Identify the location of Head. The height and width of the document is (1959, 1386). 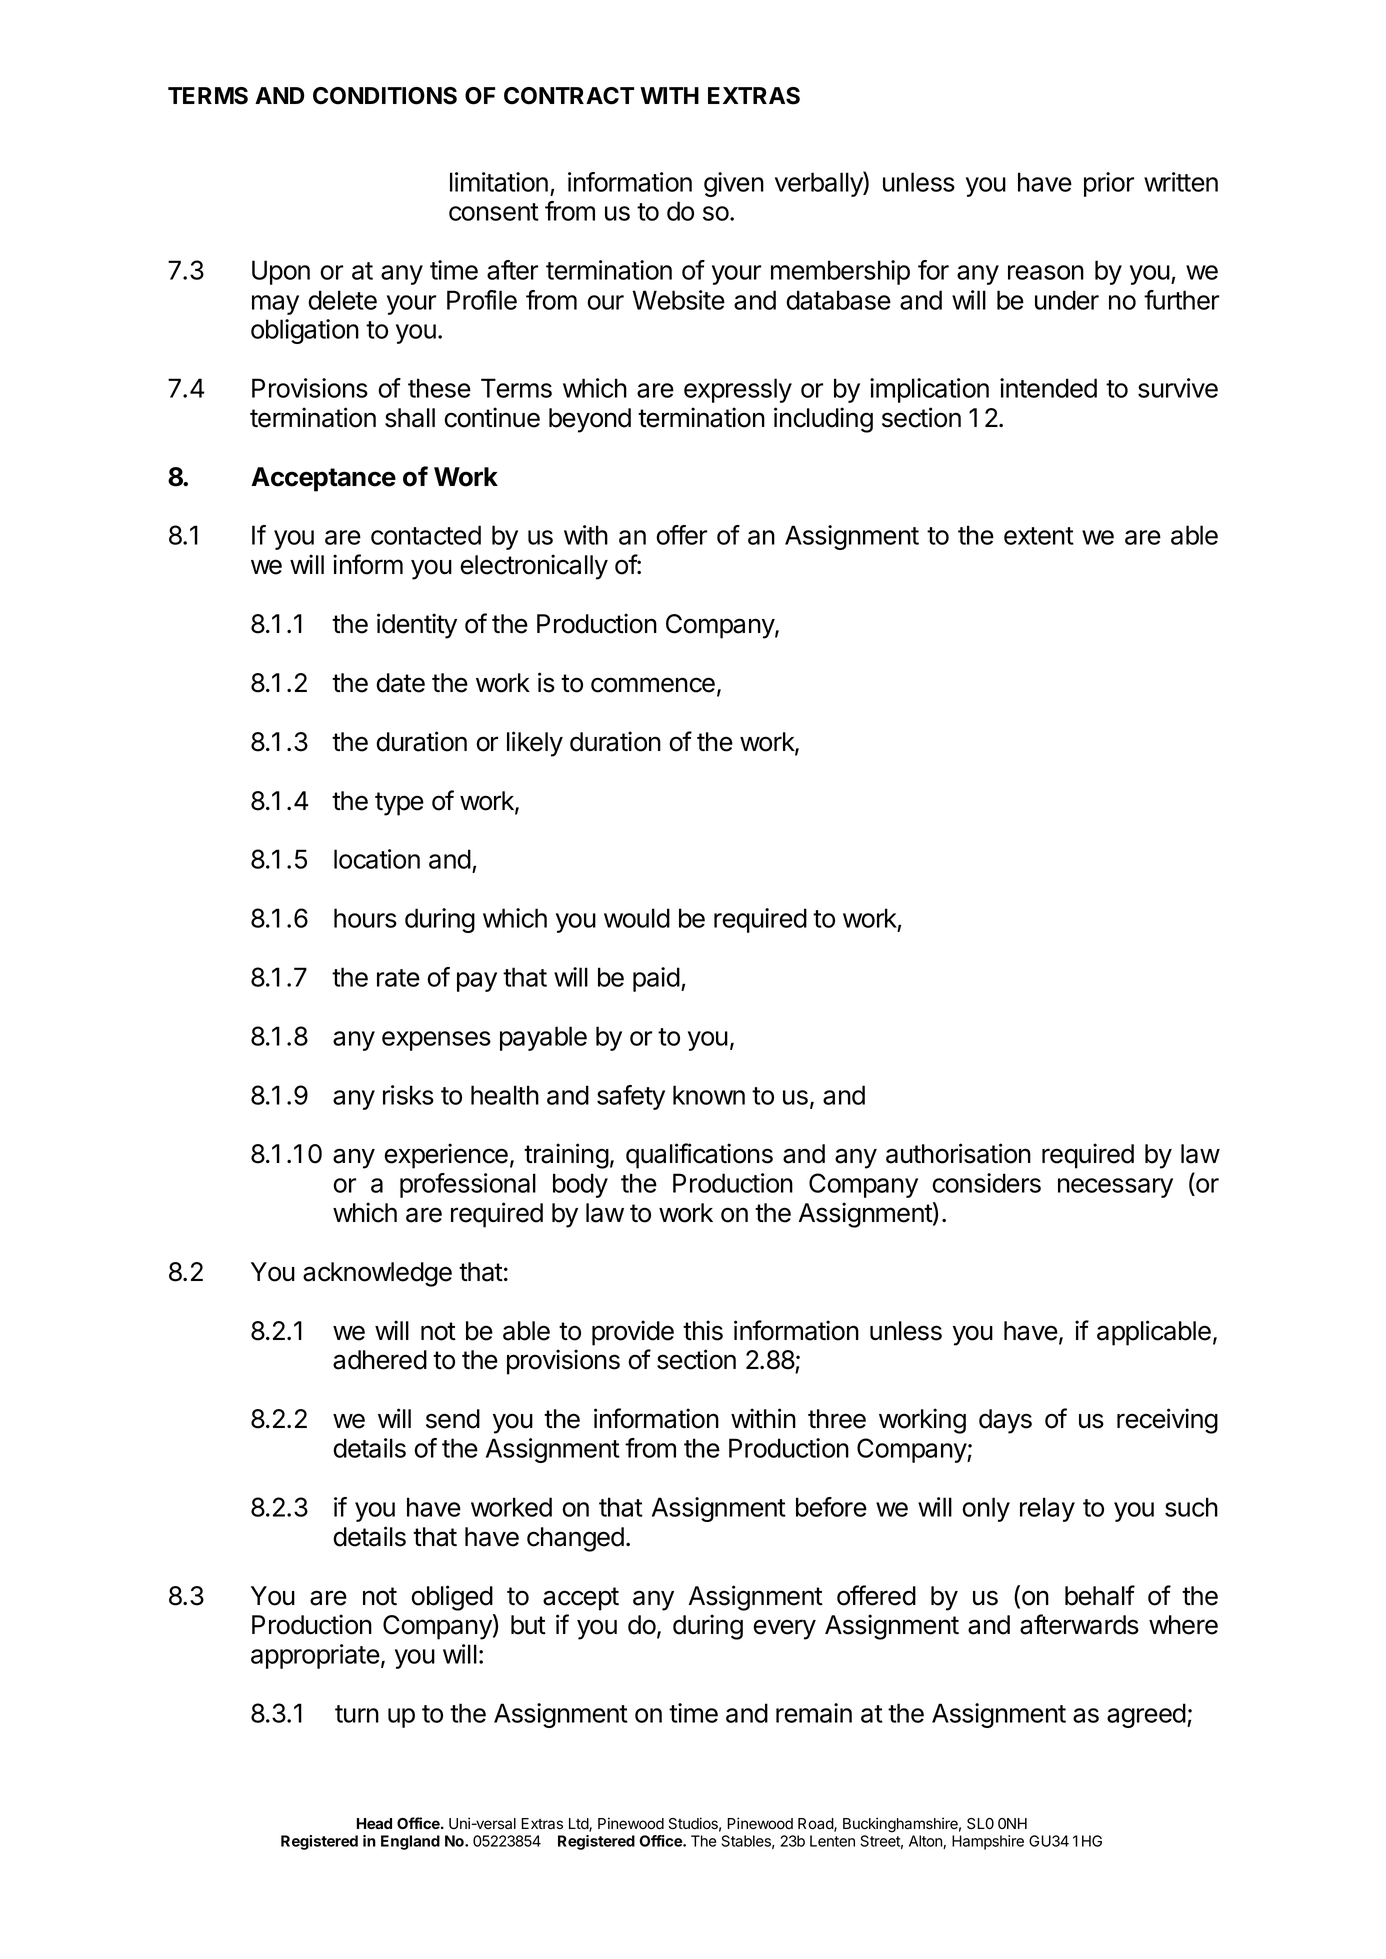
(374, 1823).
